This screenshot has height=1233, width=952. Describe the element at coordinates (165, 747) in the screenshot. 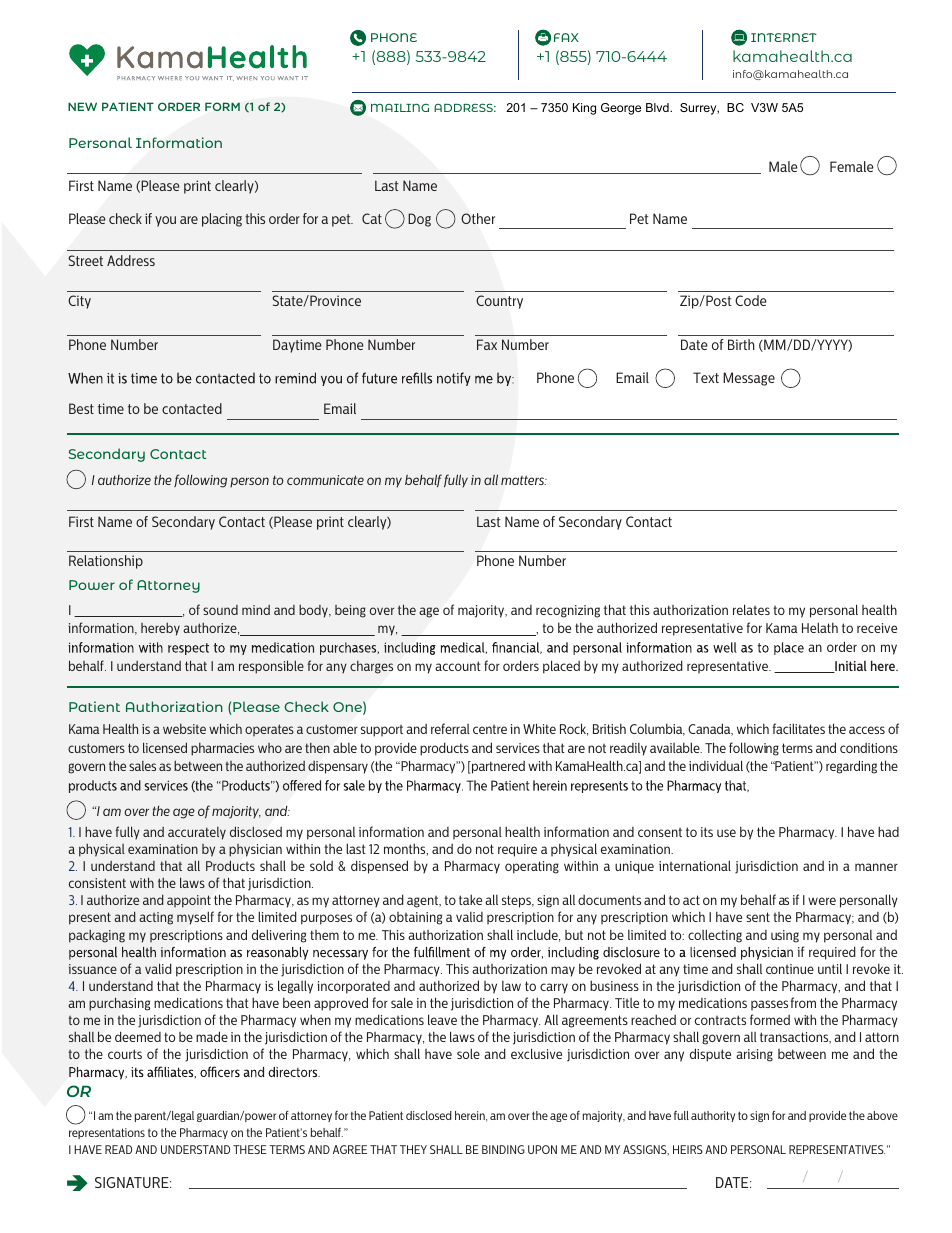

I see `licensed` at that location.
